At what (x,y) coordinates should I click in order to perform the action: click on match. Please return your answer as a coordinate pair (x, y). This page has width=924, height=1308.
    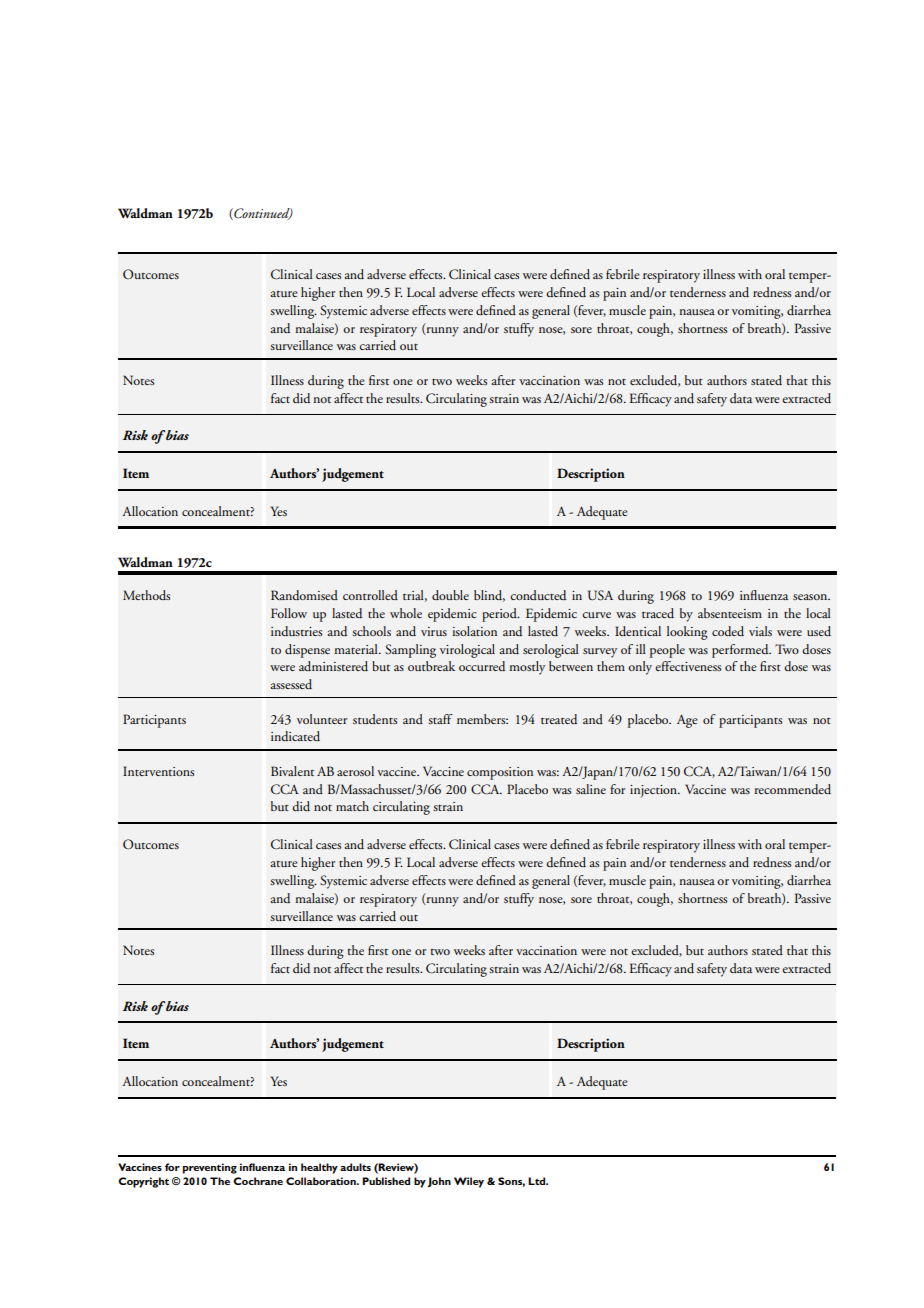
    Looking at the image, I should click on (352, 806).
